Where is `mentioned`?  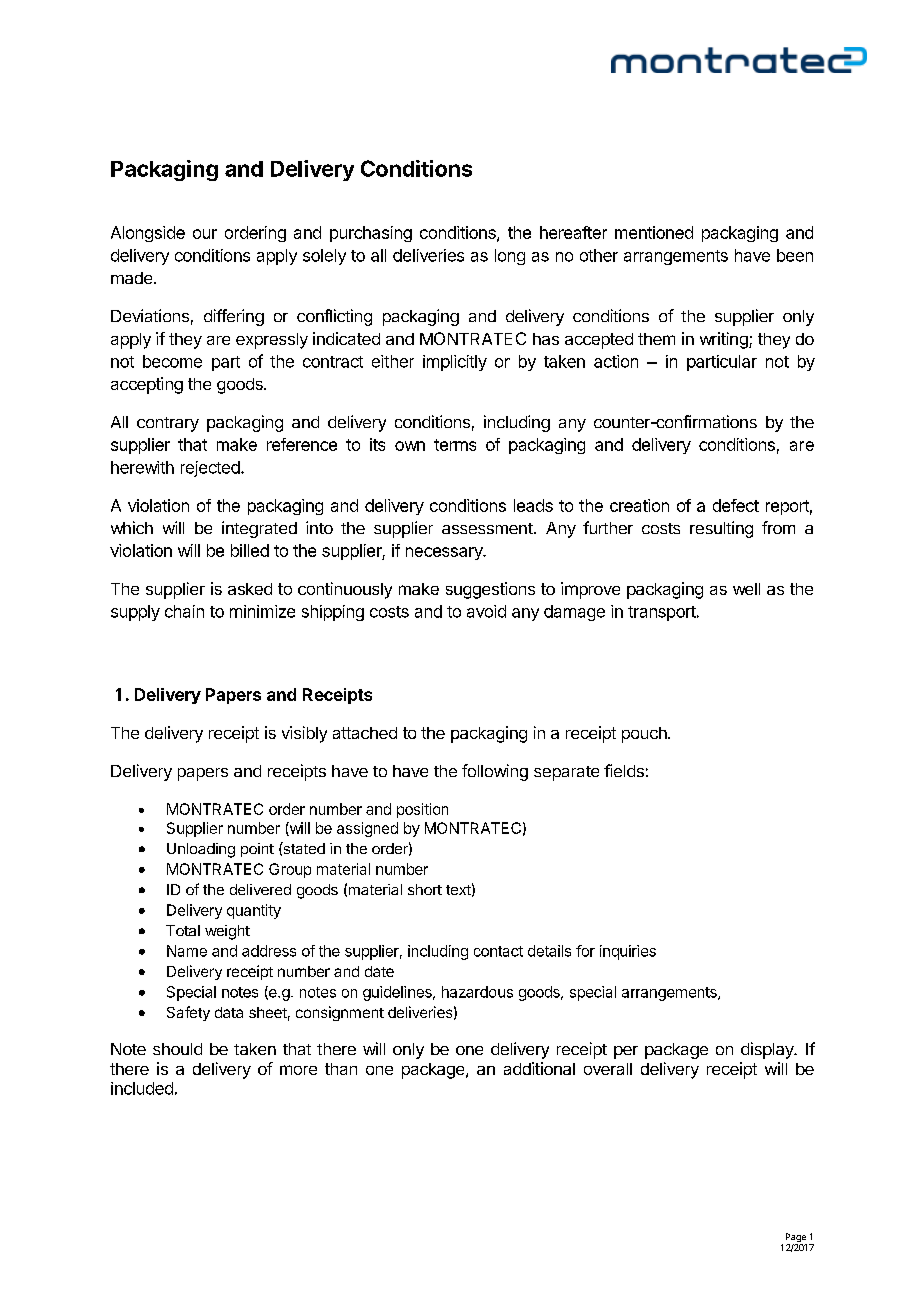 mentioned is located at coordinates (654, 232).
